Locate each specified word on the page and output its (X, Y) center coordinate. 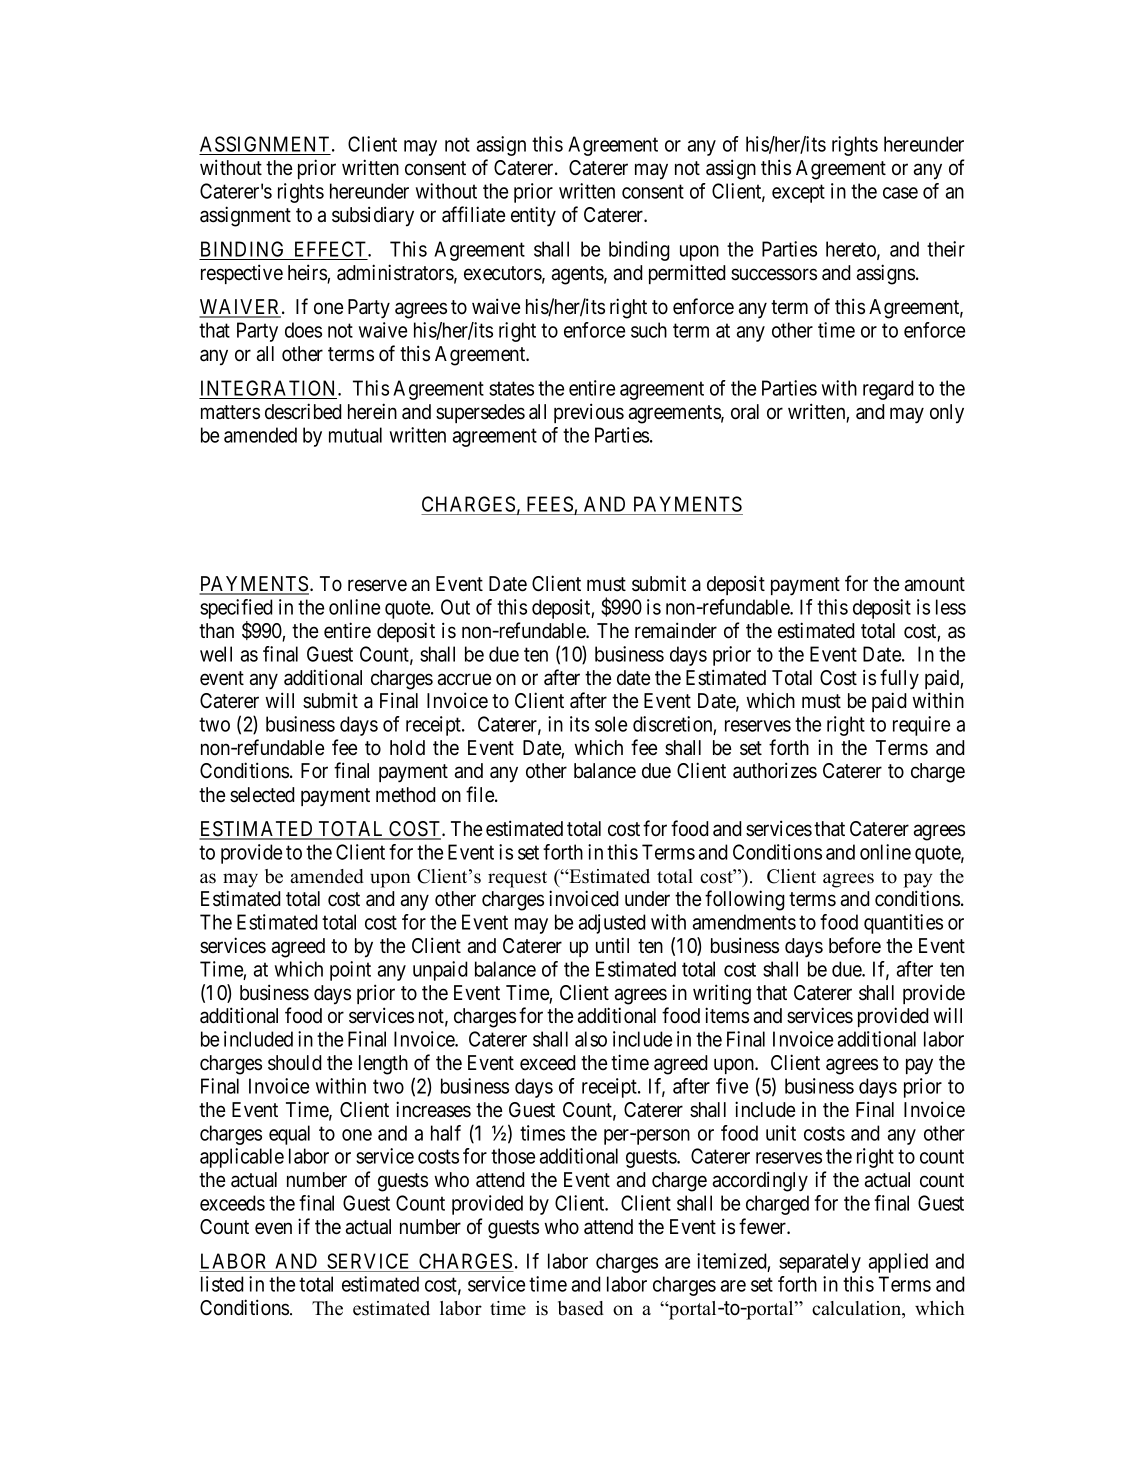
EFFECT (332, 249)
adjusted (612, 924)
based (581, 1308)
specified (236, 610)
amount (935, 584)
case (900, 193)
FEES (550, 504)
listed (222, 1284)
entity (533, 216)
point (350, 971)
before (855, 945)
